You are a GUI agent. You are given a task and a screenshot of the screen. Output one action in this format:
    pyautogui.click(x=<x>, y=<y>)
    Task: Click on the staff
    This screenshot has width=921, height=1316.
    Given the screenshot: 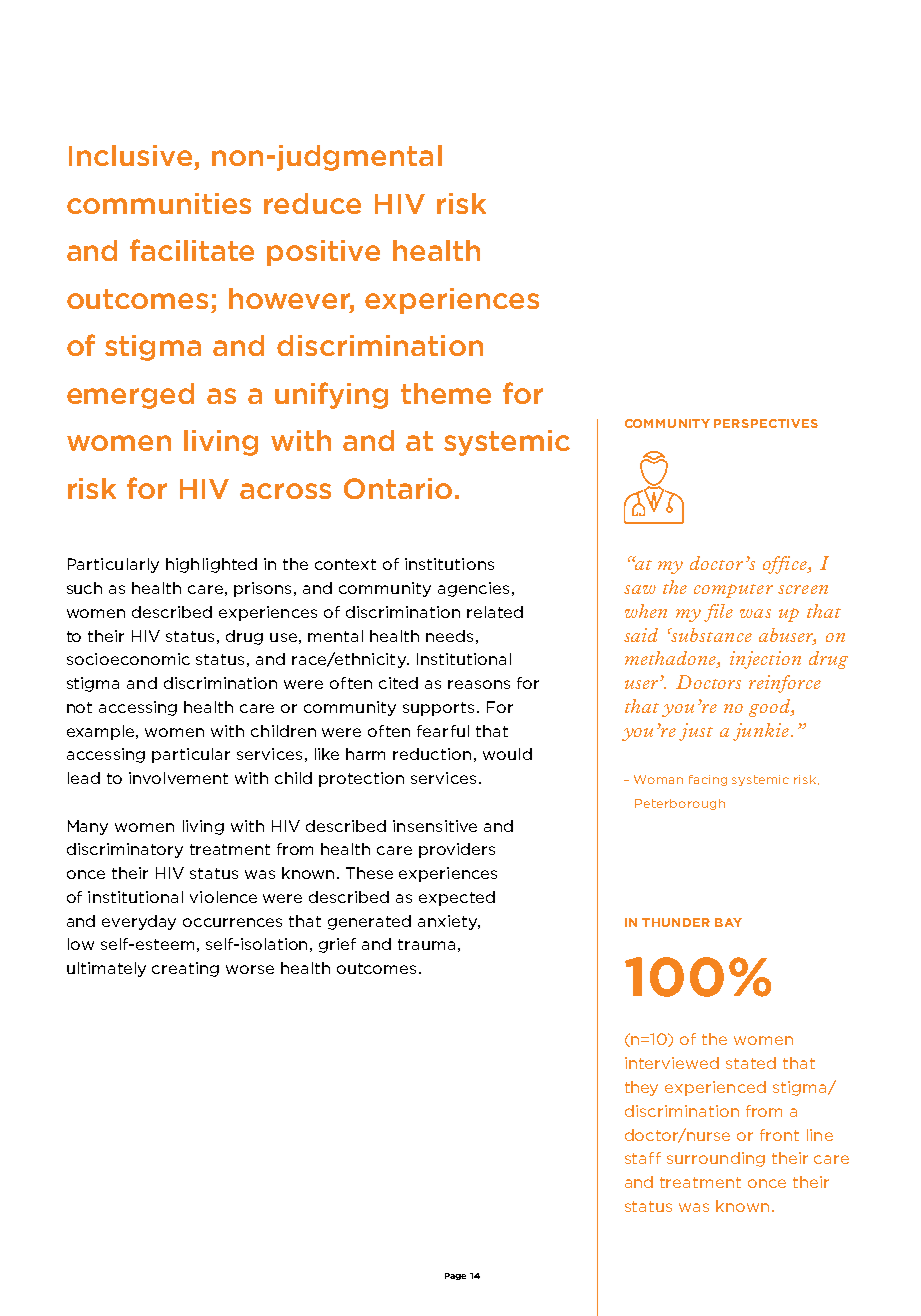 What is the action you would take?
    pyautogui.click(x=643, y=1158)
